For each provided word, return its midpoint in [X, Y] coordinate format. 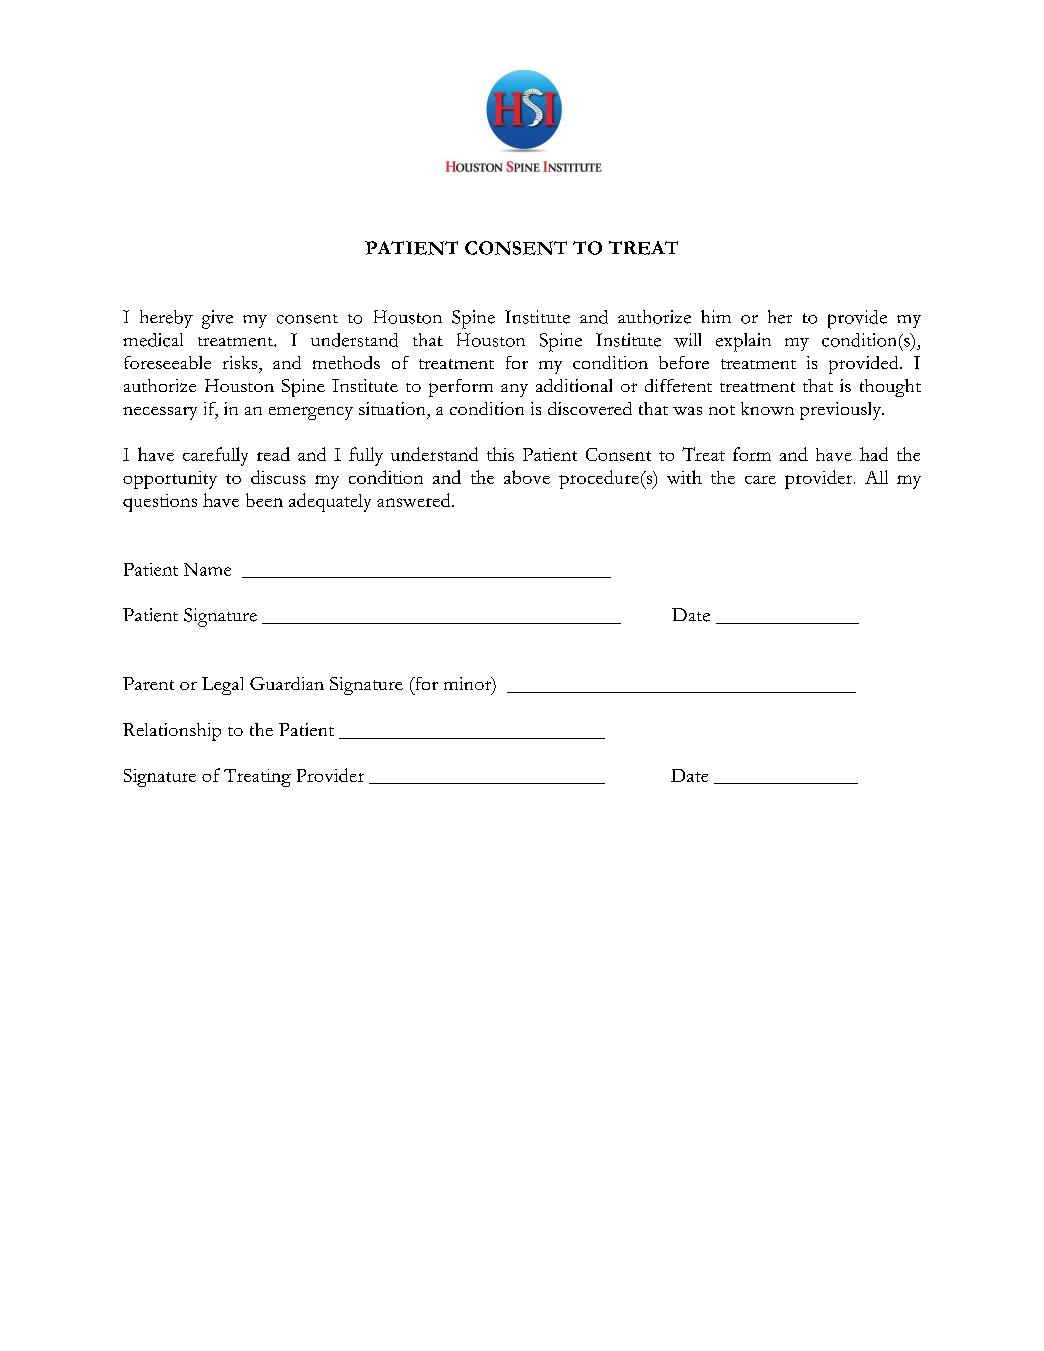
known [767, 408]
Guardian [287, 683]
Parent [148, 683]
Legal [222, 686]
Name [207, 569]
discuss [278, 477]
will [687, 340]
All [876, 477]
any [514, 390]
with [684, 477]
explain [743, 342]
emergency [311, 413]
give [217, 319]
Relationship [172, 732]
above [527, 477]
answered [415, 500]
